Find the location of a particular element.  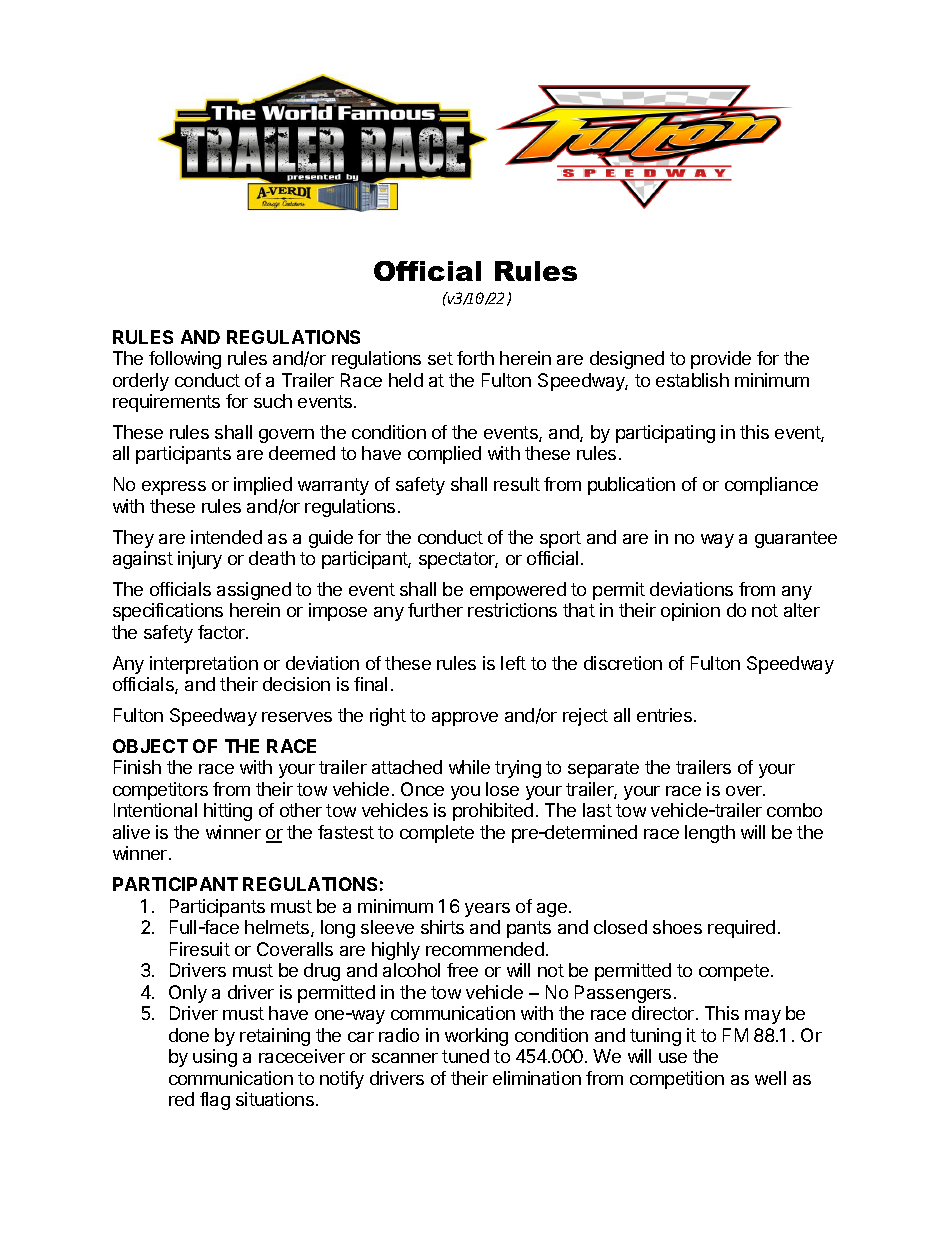

Only is located at coordinates (188, 994).
